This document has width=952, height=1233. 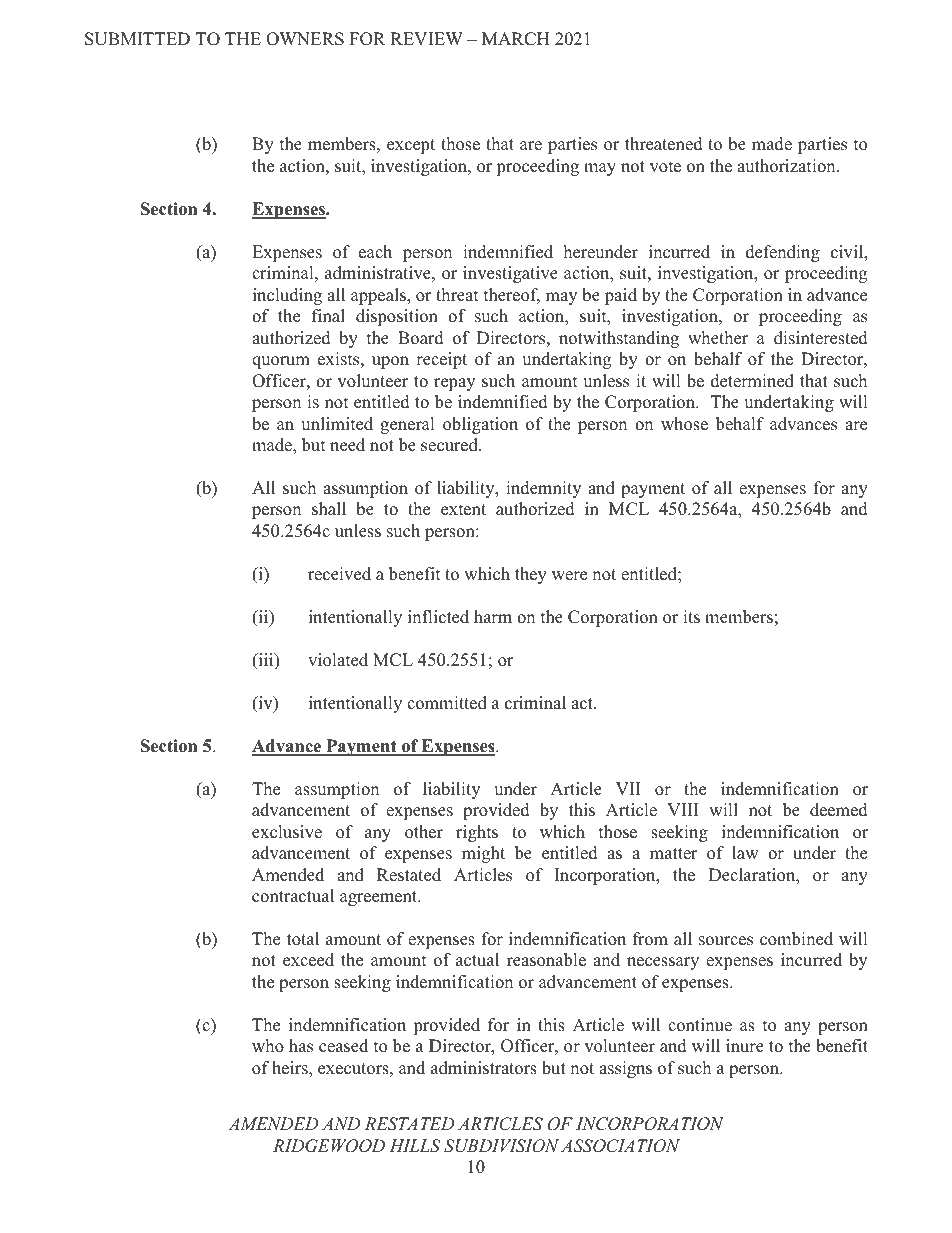 I want to click on received, so click(x=339, y=574).
